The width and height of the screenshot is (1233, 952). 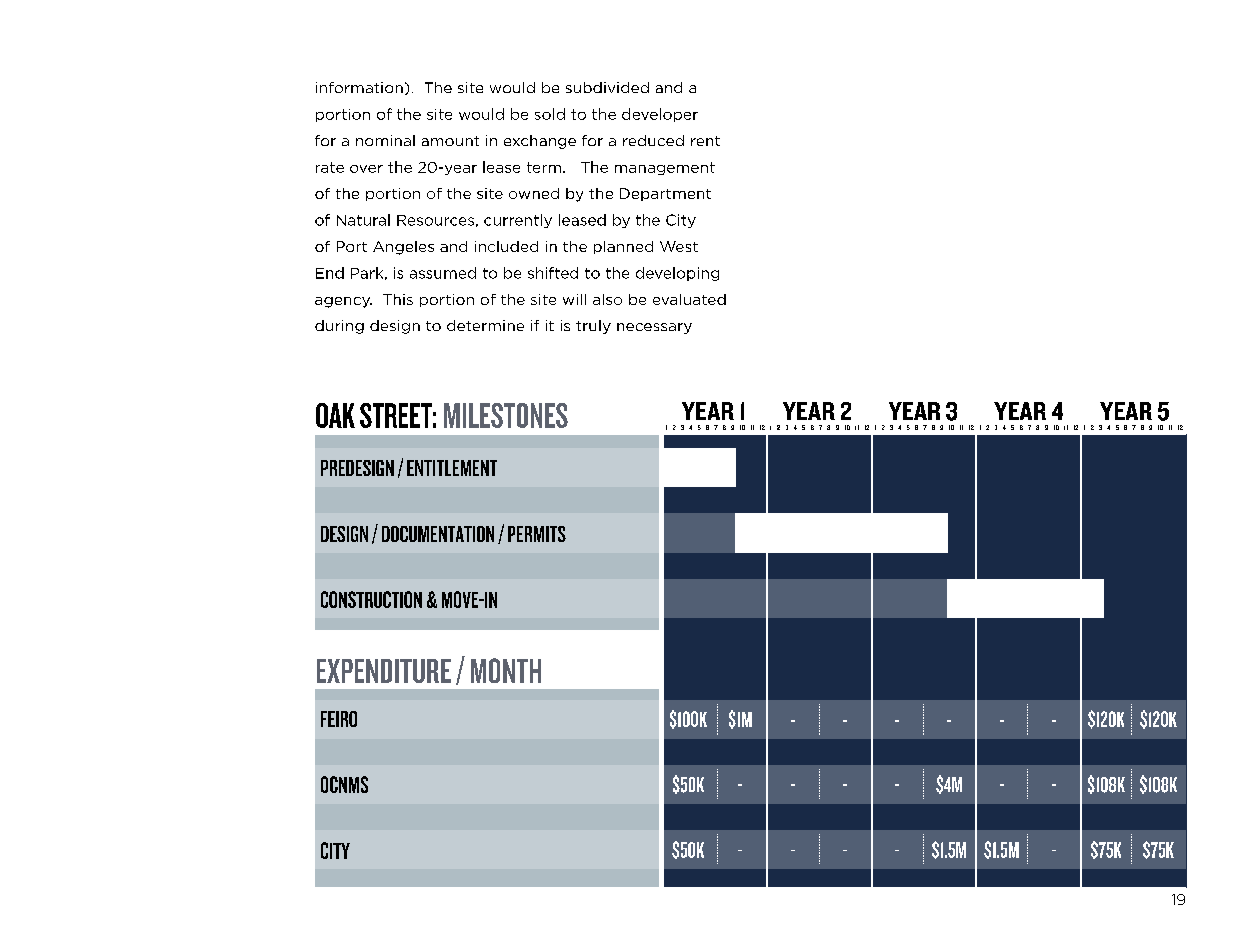 What do you see at coordinates (660, 115) in the screenshot?
I see `developer` at bounding box center [660, 115].
